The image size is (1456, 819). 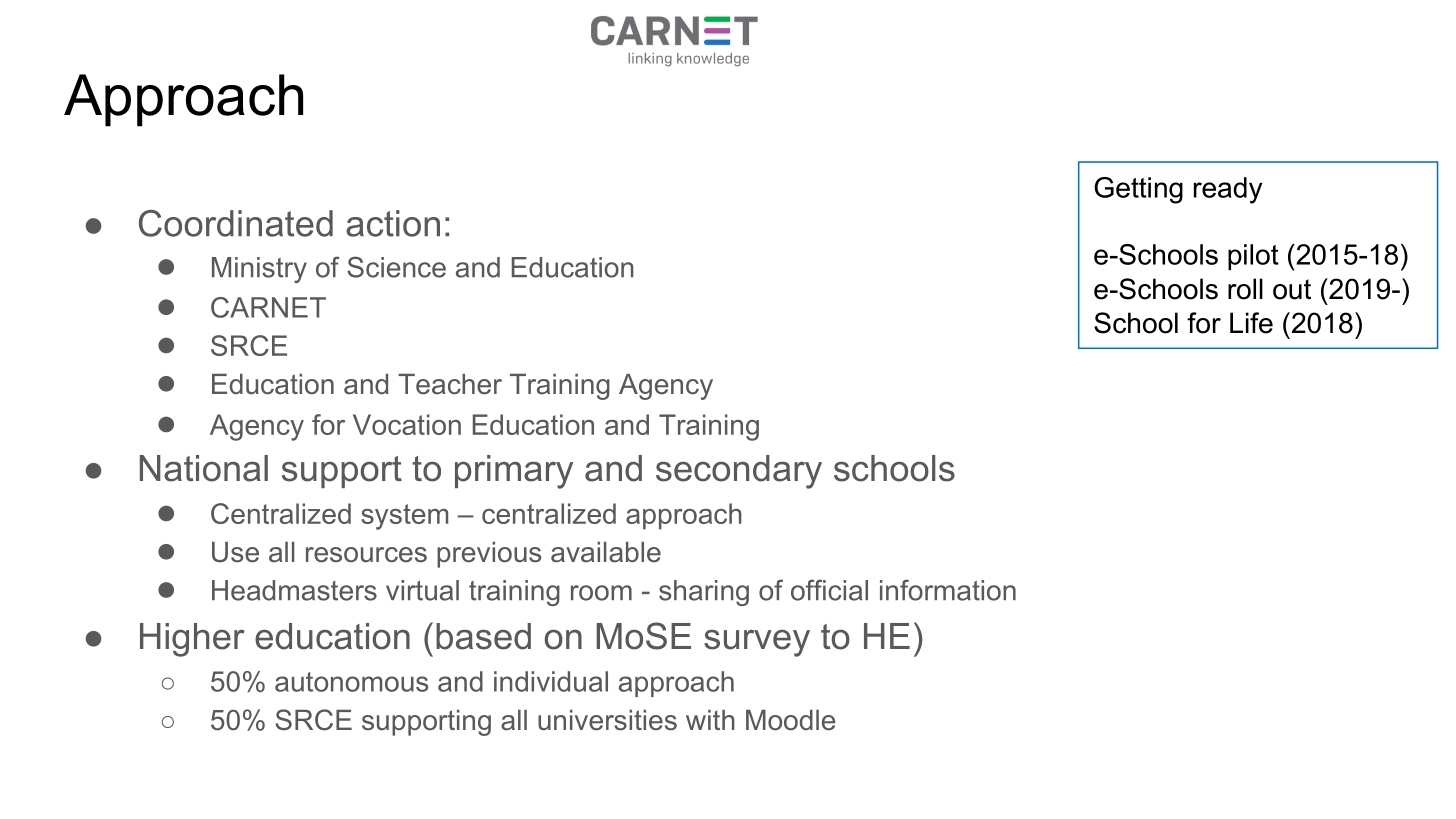 I want to click on action, so click(x=393, y=223).
